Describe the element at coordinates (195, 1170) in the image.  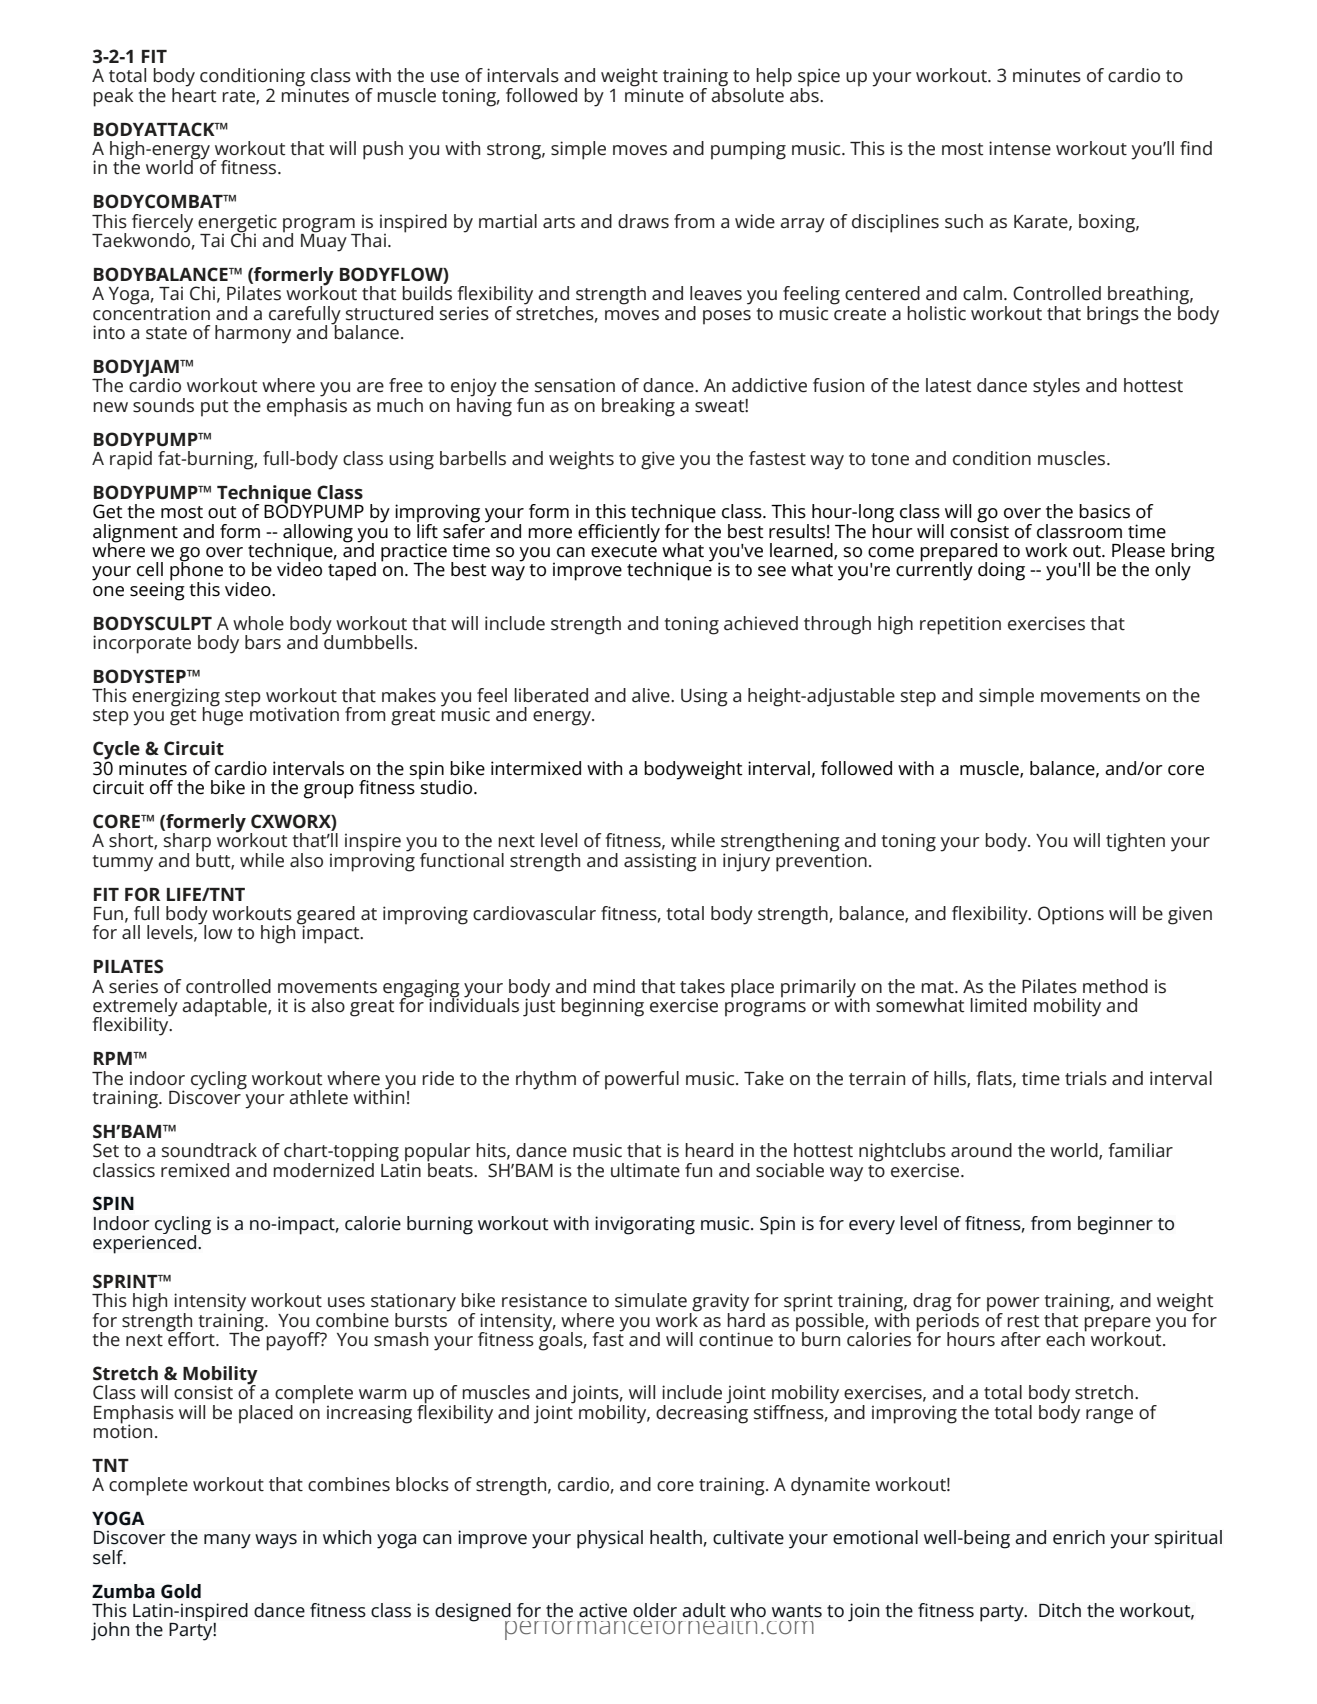
I see `remixed` at that location.
